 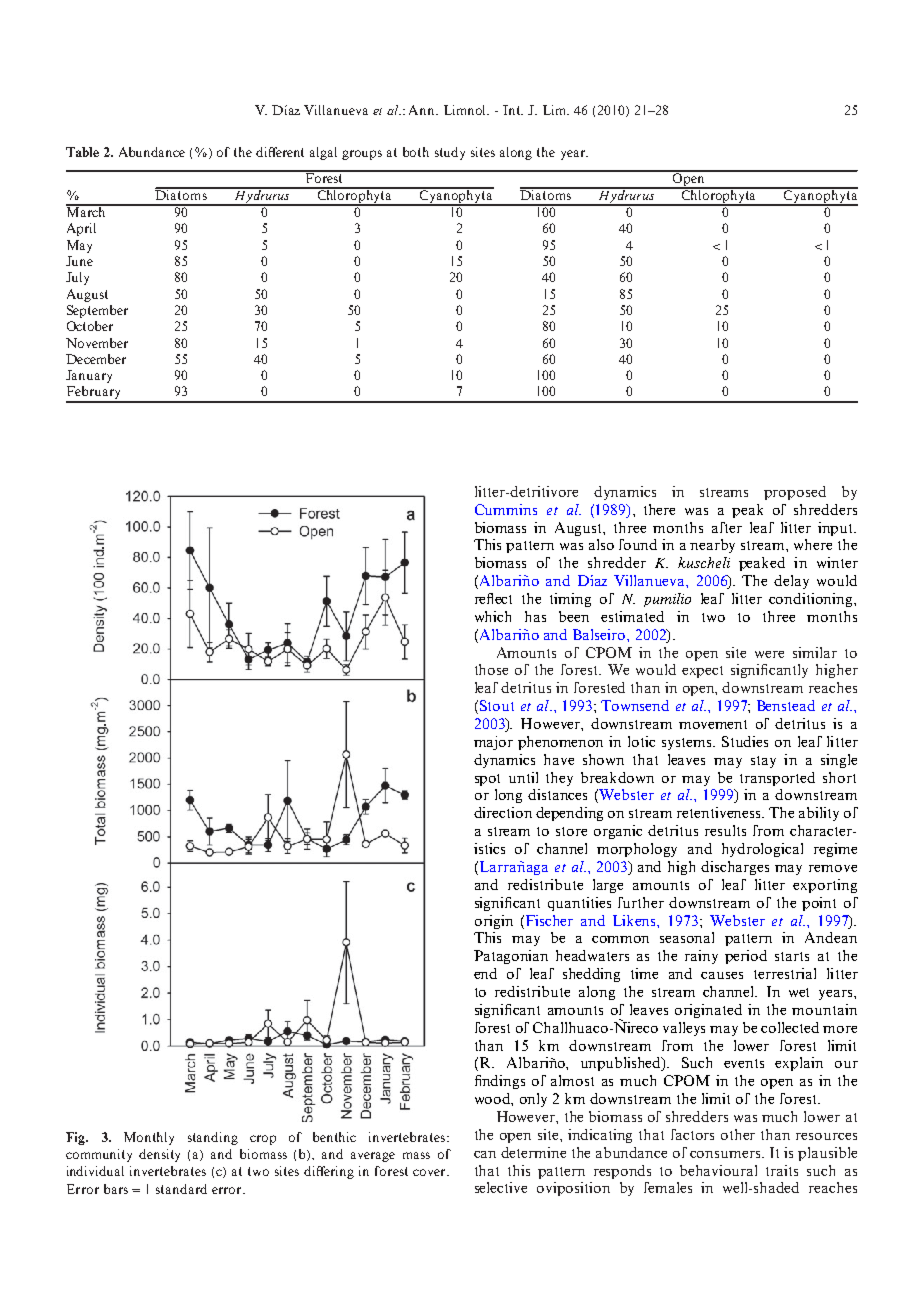 I want to click on Monthly, so click(x=149, y=1138).
